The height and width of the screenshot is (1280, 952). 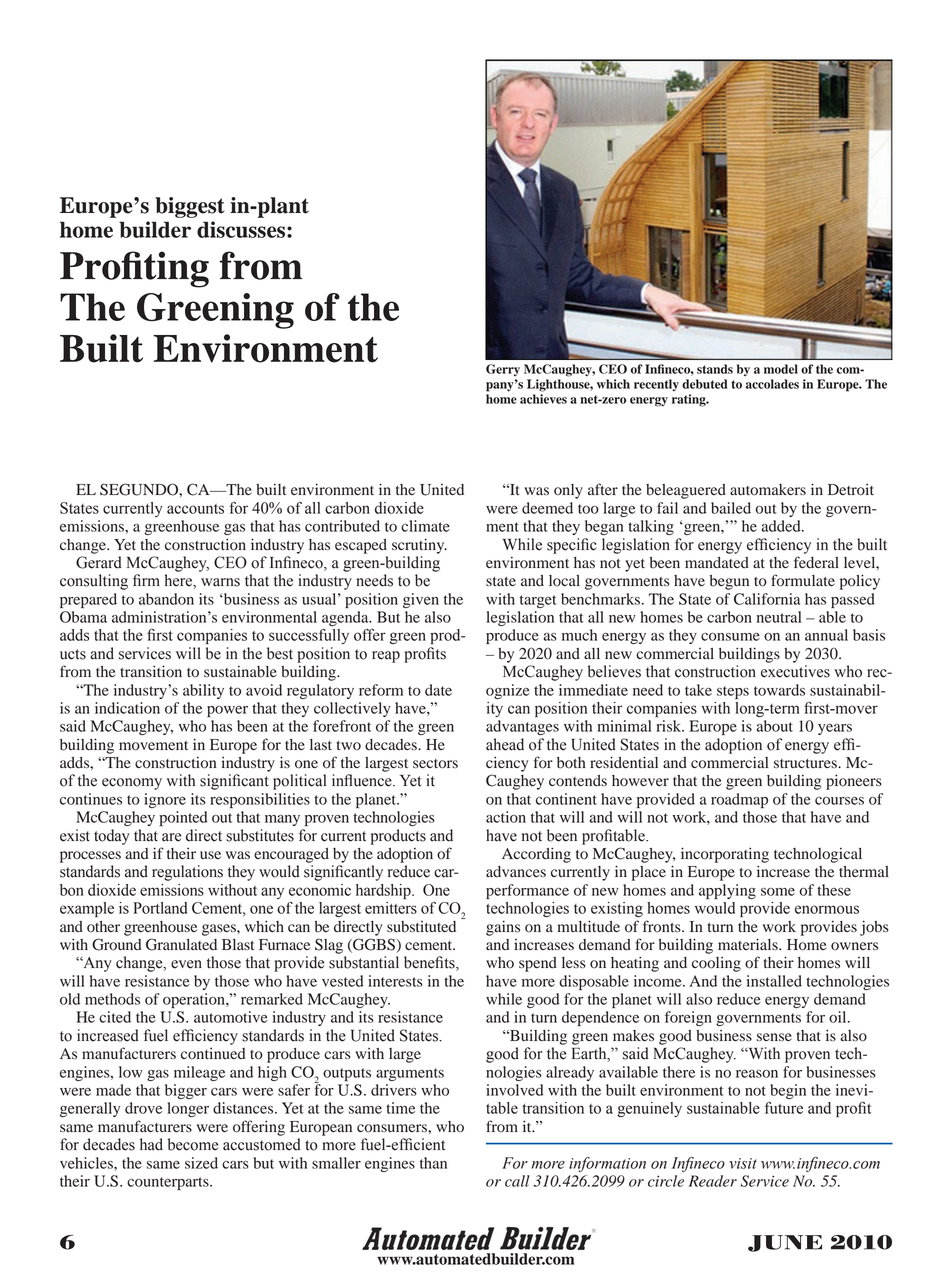 What do you see at coordinates (775, 726) in the screenshot?
I see `about` at bounding box center [775, 726].
